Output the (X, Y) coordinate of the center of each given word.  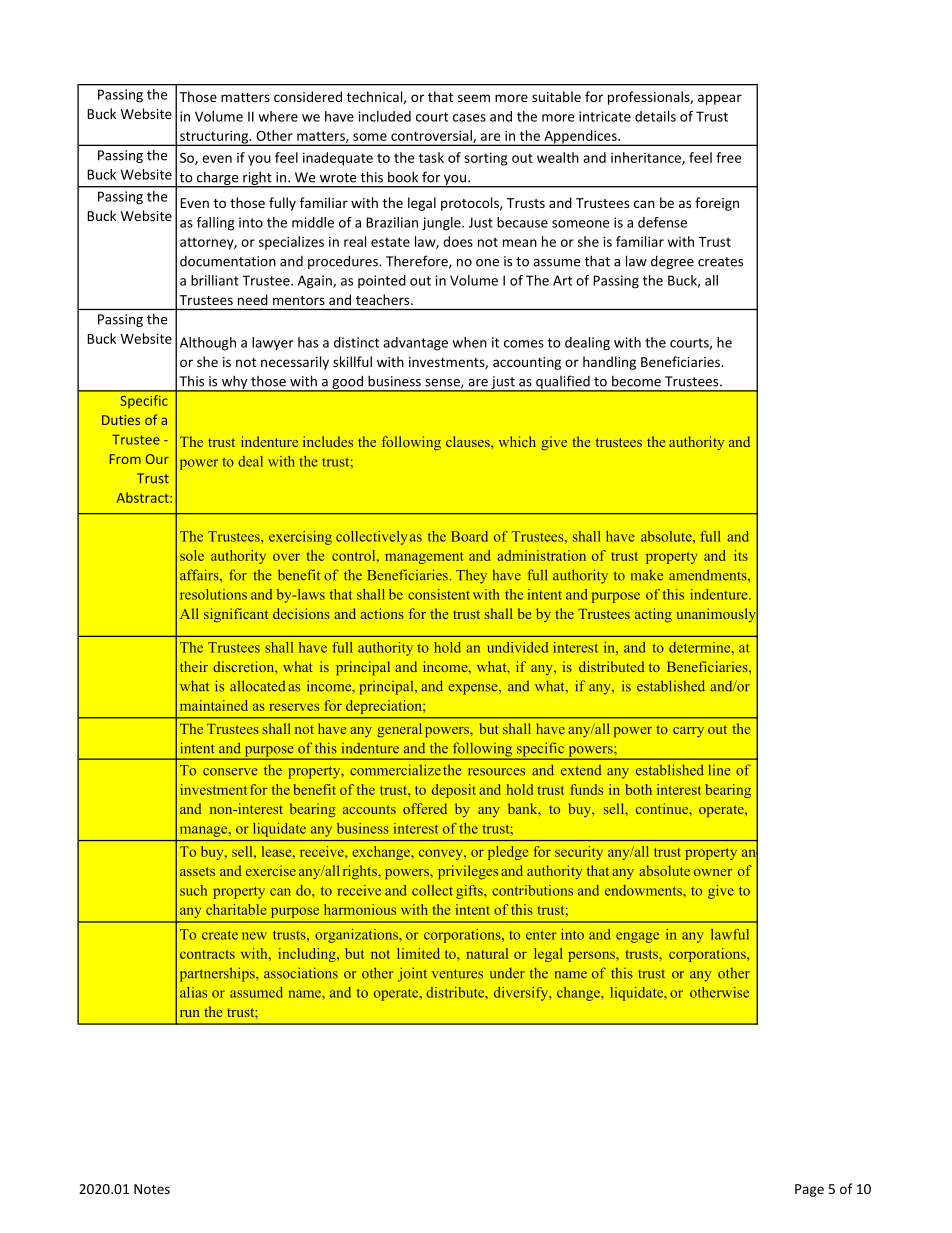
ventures (457, 974)
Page (809, 1190)
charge (218, 179)
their (194, 666)
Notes (152, 1189)
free (728, 157)
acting (653, 615)
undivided (517, 647)
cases (469, 118)
